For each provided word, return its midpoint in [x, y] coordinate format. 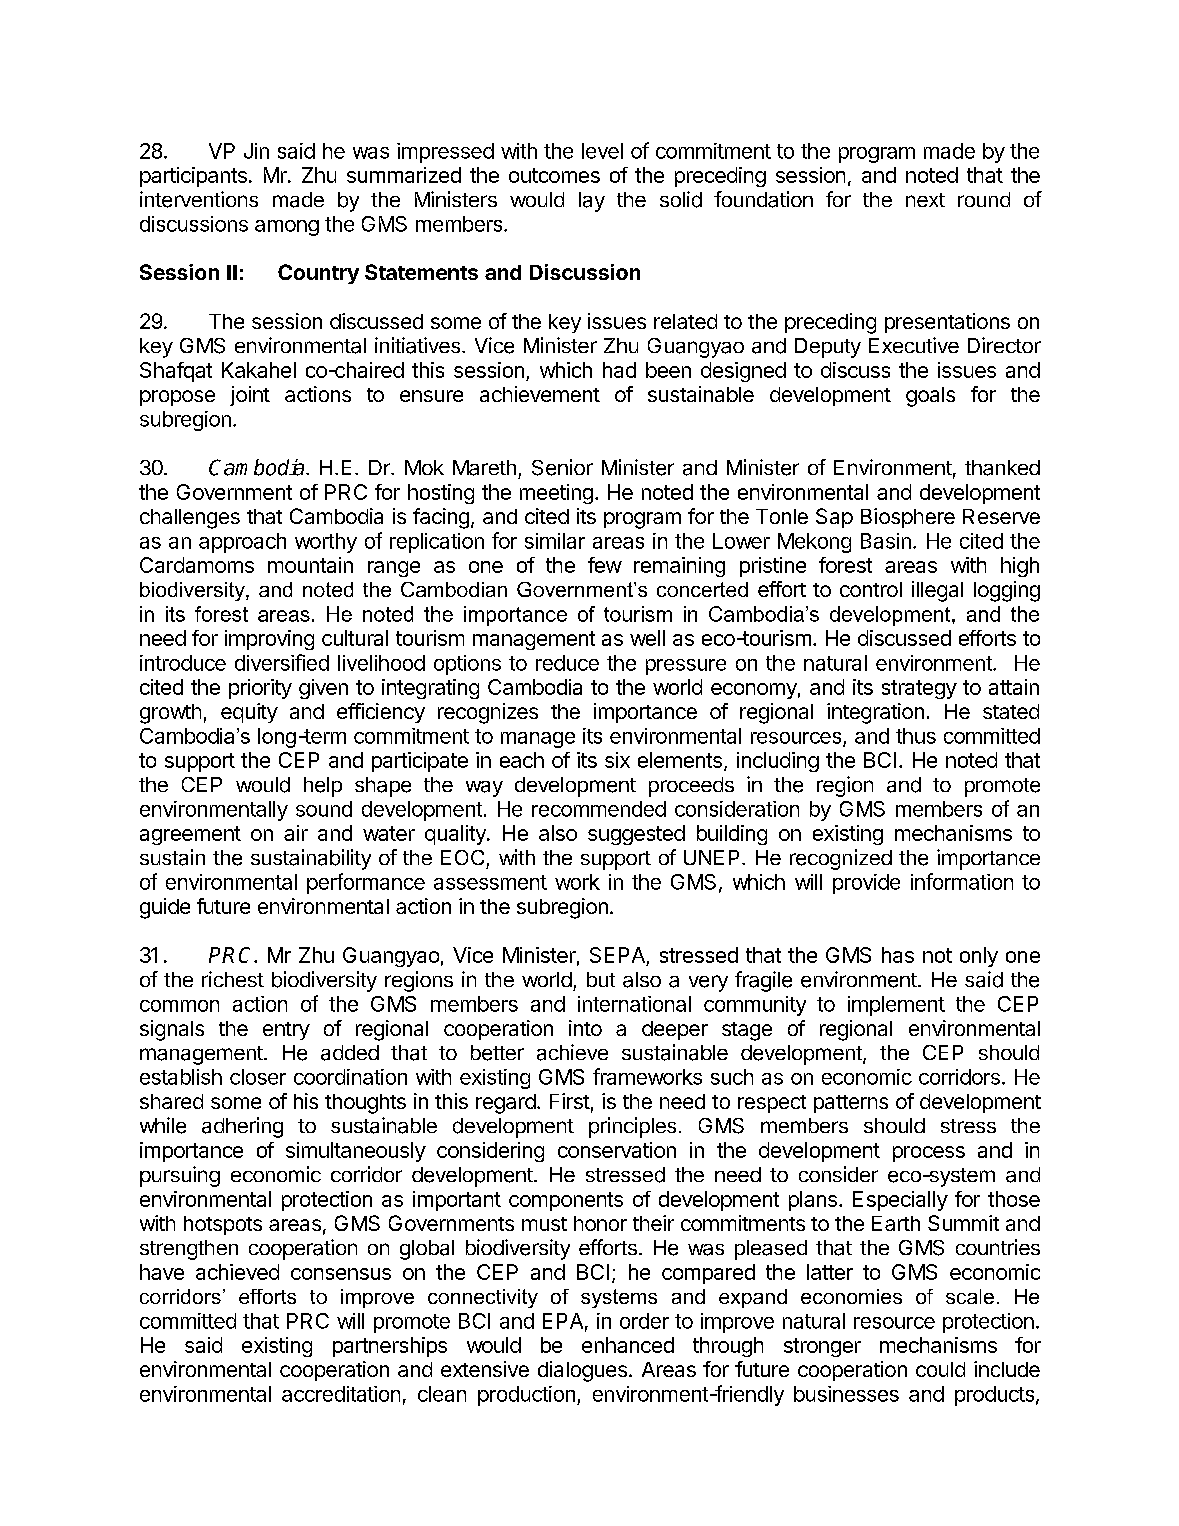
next [925, 200]
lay [592, 202]
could [940, 1369]
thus [916, 736]
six [617, 760]
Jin [256, 151]
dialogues [582, 1371]
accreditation [341, 1394]
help [323, 787]
